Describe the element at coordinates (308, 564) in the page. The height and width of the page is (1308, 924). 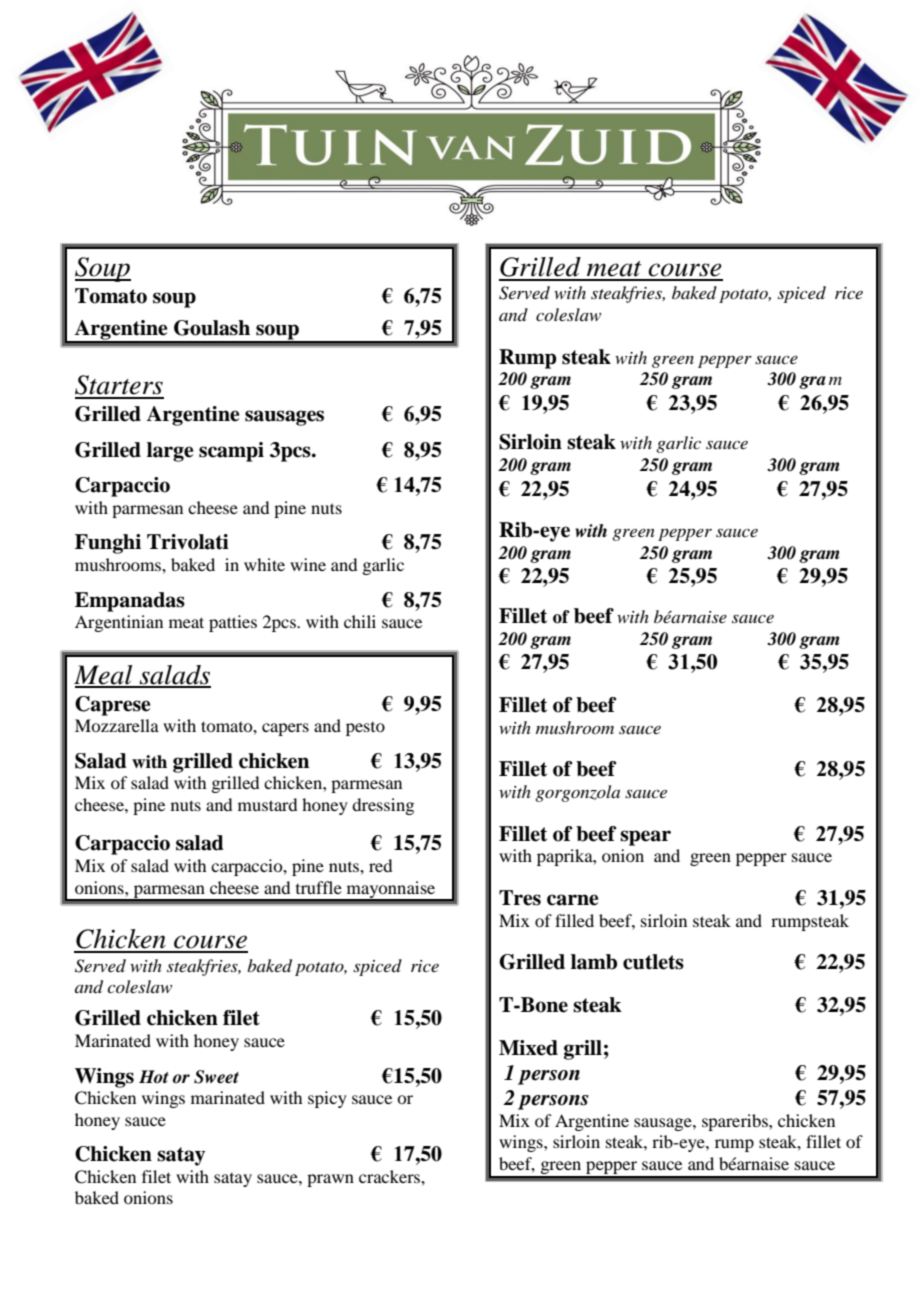
I see `wine` at that location.
